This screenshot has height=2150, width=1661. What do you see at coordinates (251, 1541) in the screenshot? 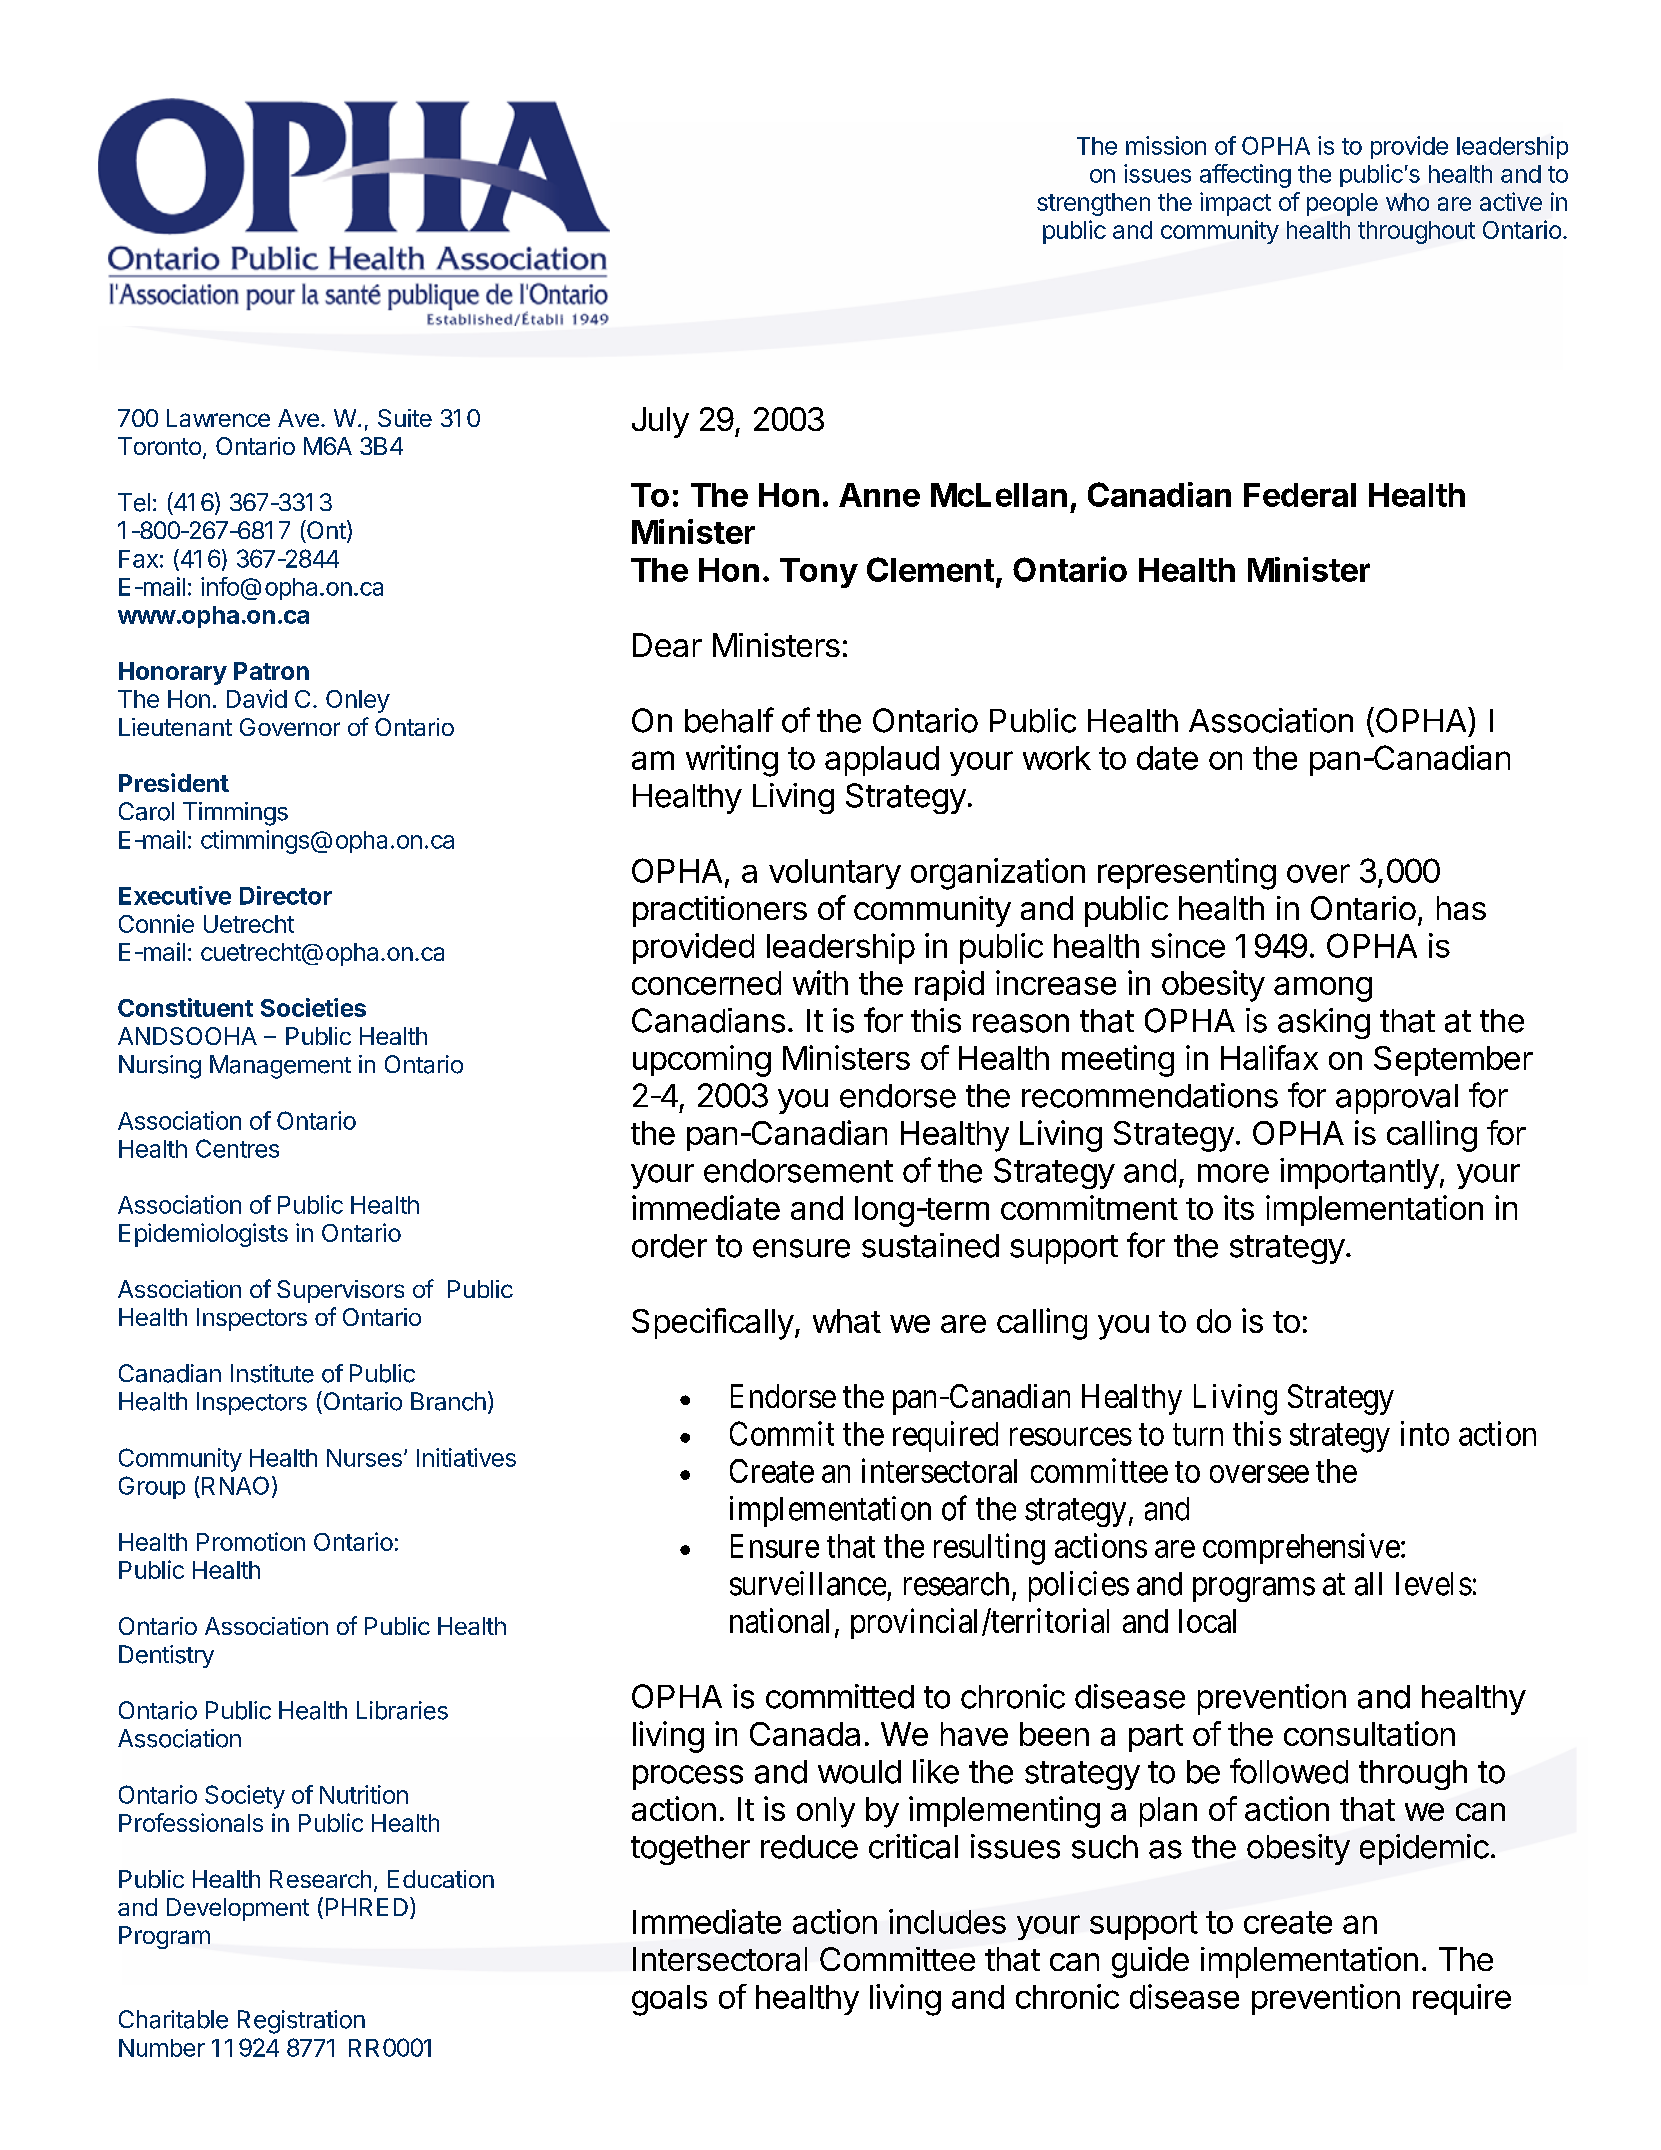
I see `Promotion` at bounding box center [251, 1541].
